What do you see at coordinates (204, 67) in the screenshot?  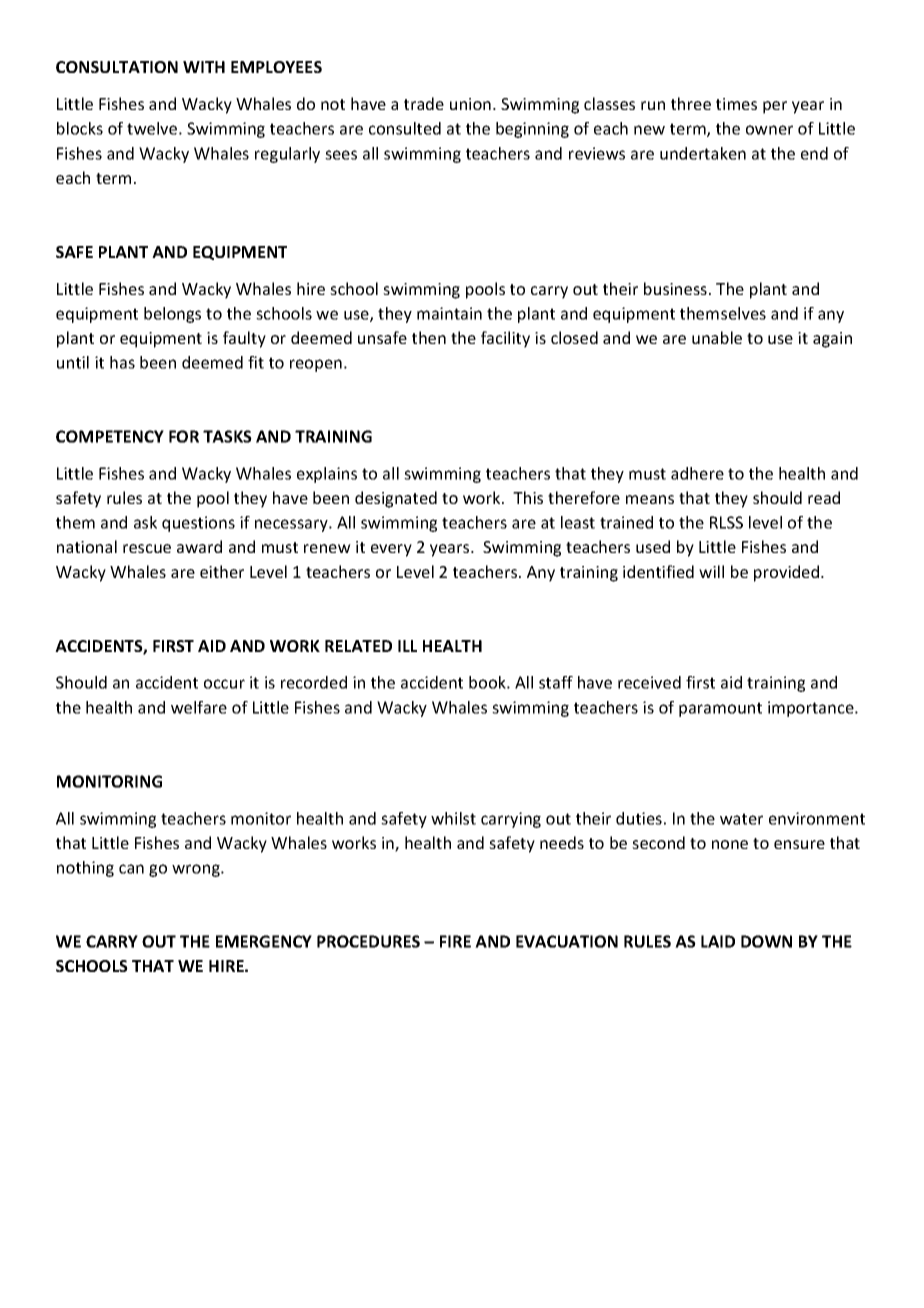 I see `WITH` at bounding box center [204, 67].
